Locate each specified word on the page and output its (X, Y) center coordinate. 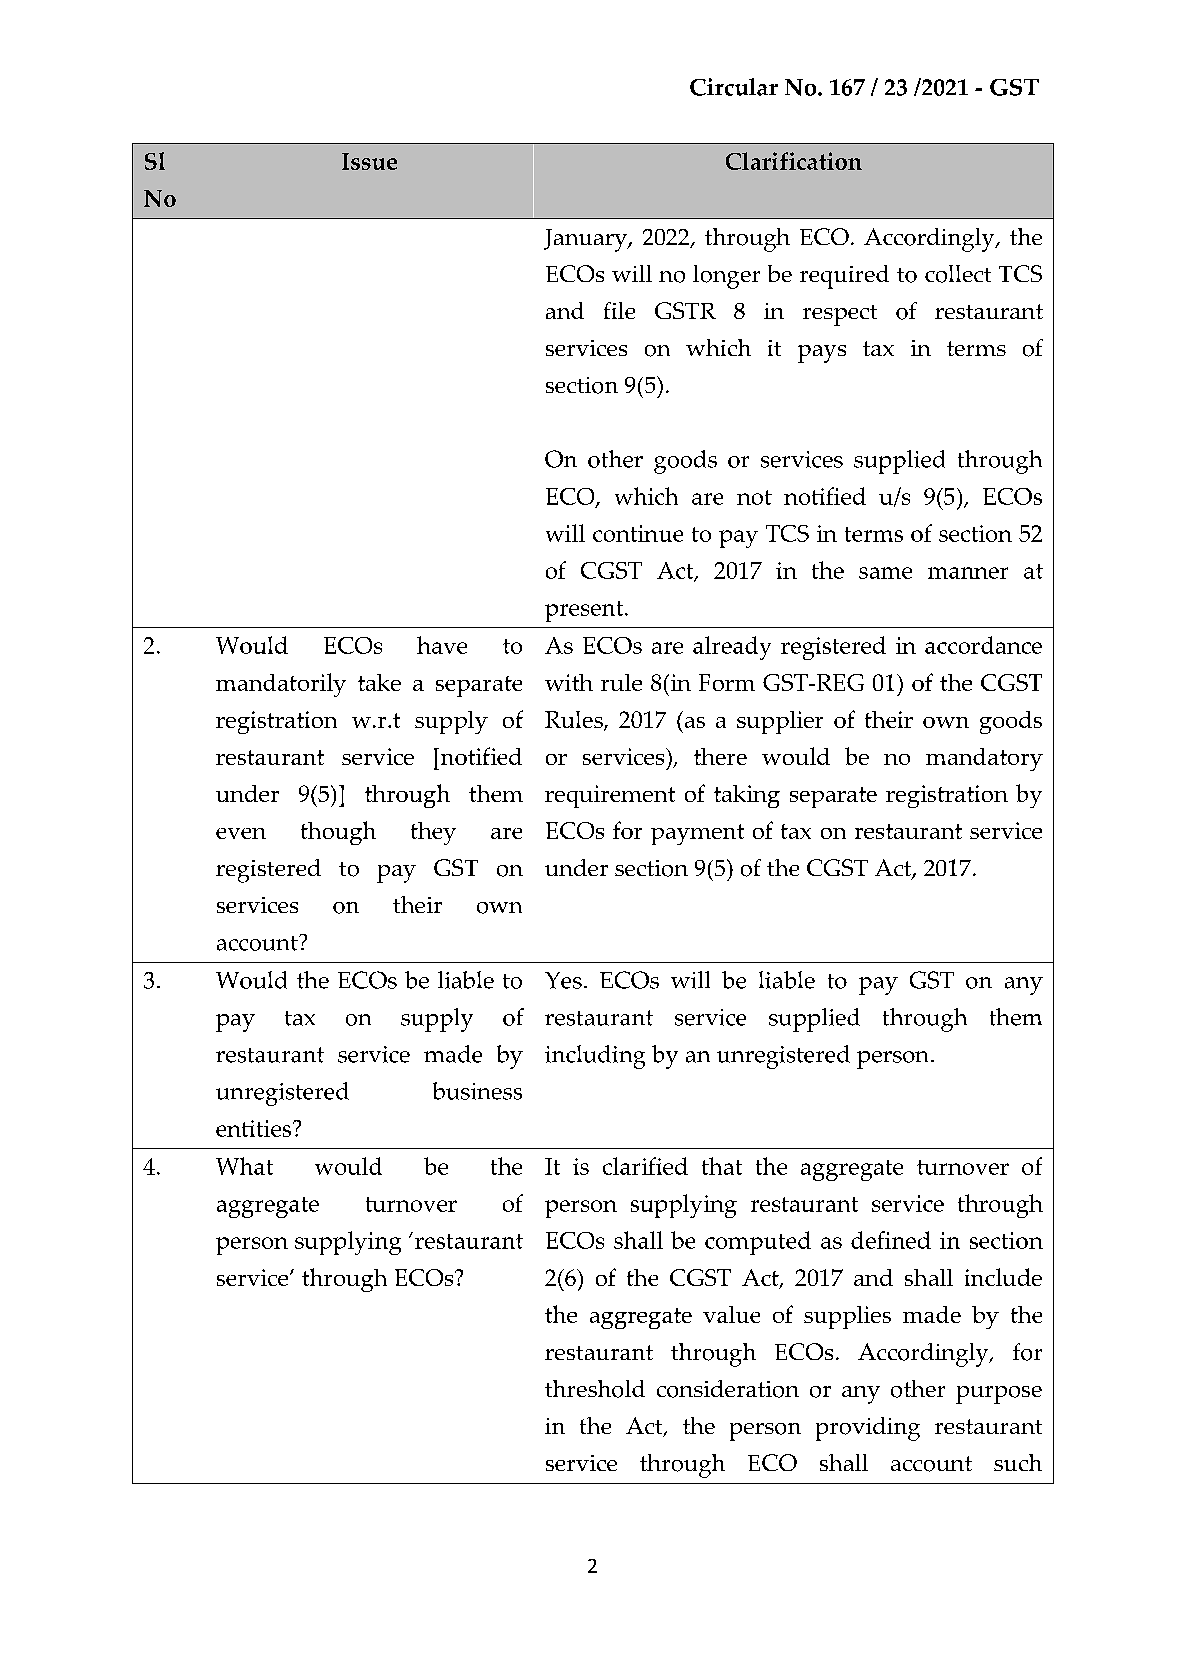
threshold (595, 1389)
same (885, 573)
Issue (369, 161)
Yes (563, 980)
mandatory (984, 759)
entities (255, 1128)
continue (638, 533)
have (442, 645)
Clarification (794, 161)
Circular (734, 87)
